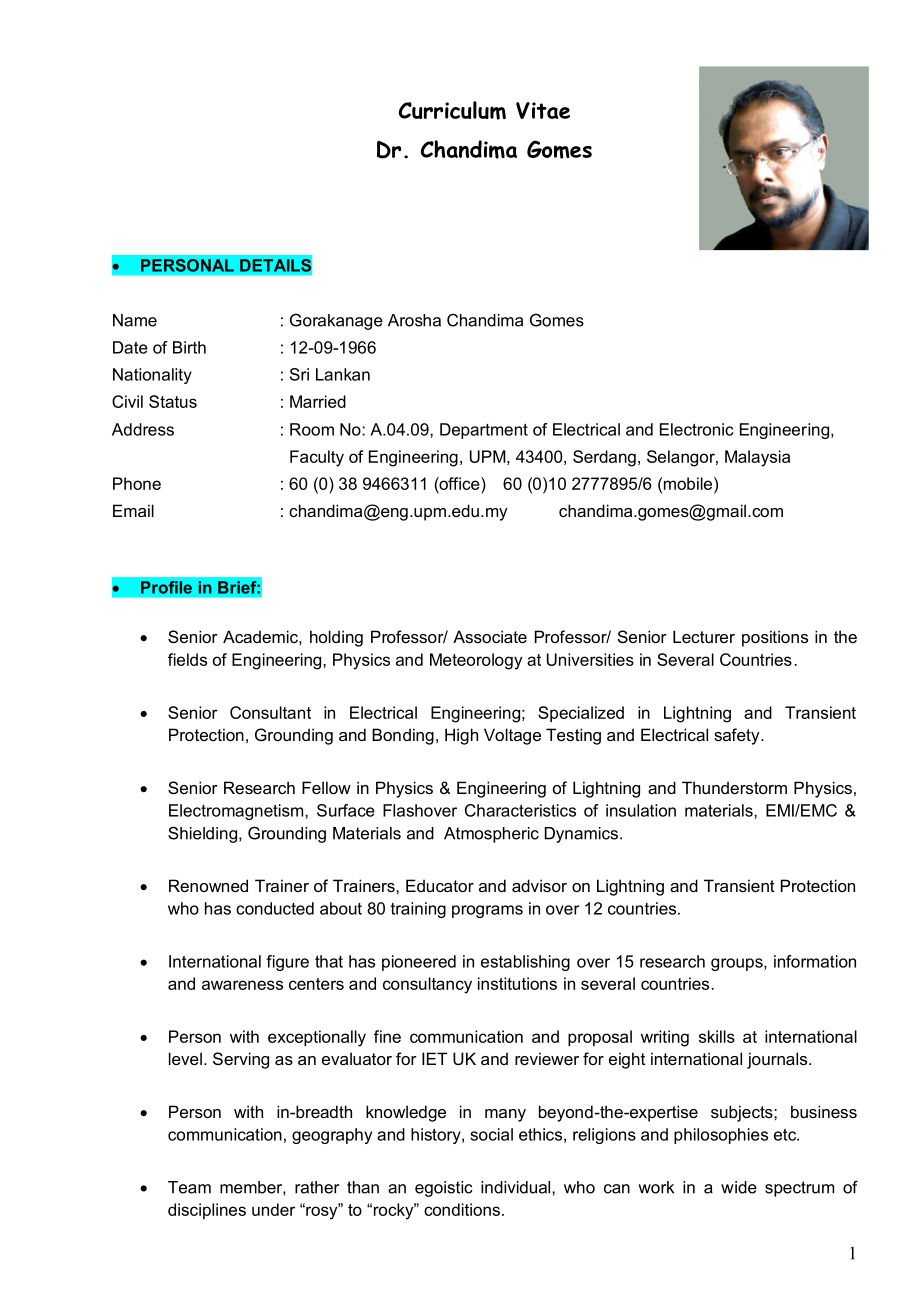  What do you see at coordinates (491, 835) in the image?
I see `Atmospheric` at bounding box center [491, 835].
